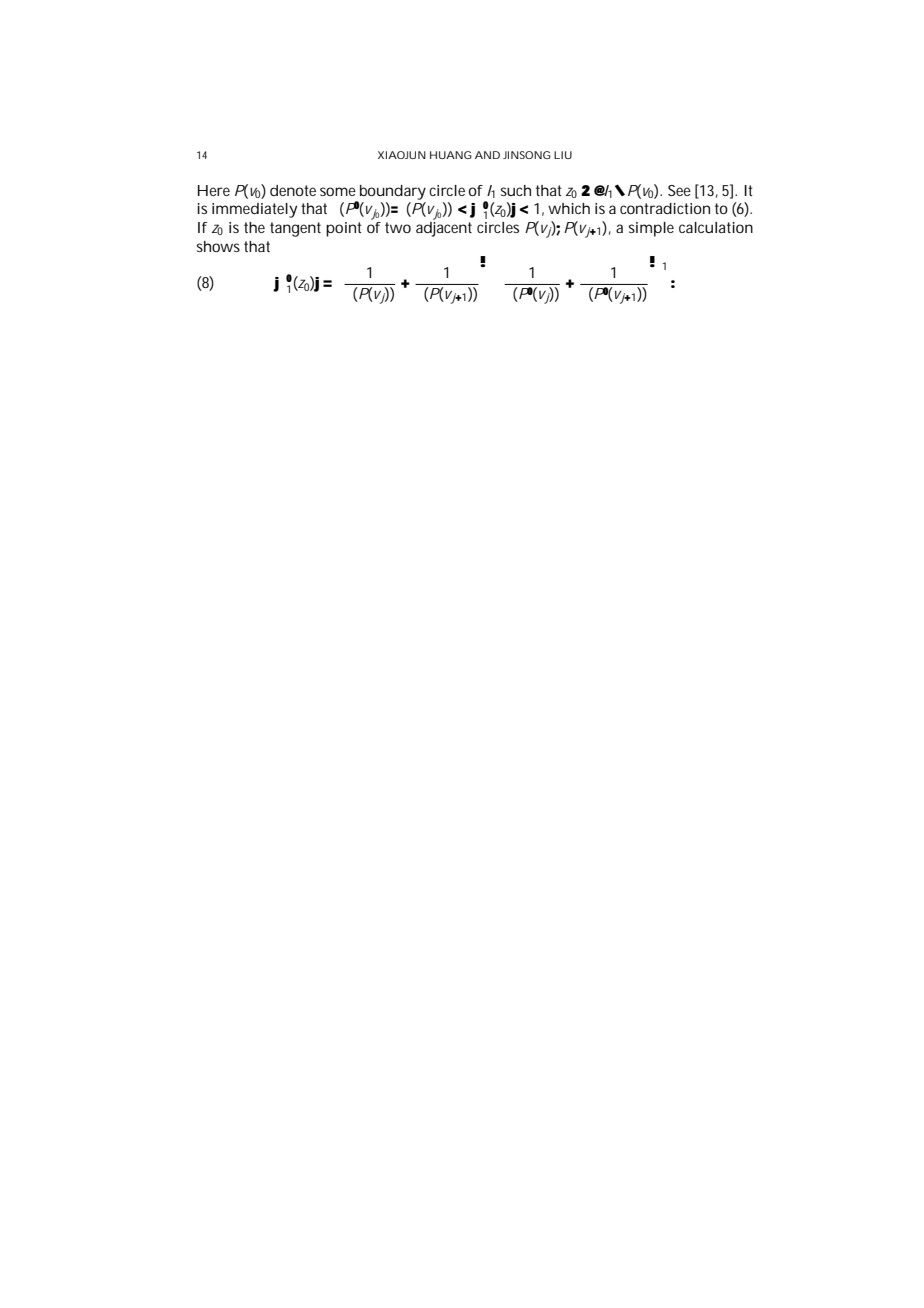 This screenshot has height=1308, width=924. What do you see at coordinates (563, 155) in the screenshot?
I see `LIU` at bounding box center [563, 155].
